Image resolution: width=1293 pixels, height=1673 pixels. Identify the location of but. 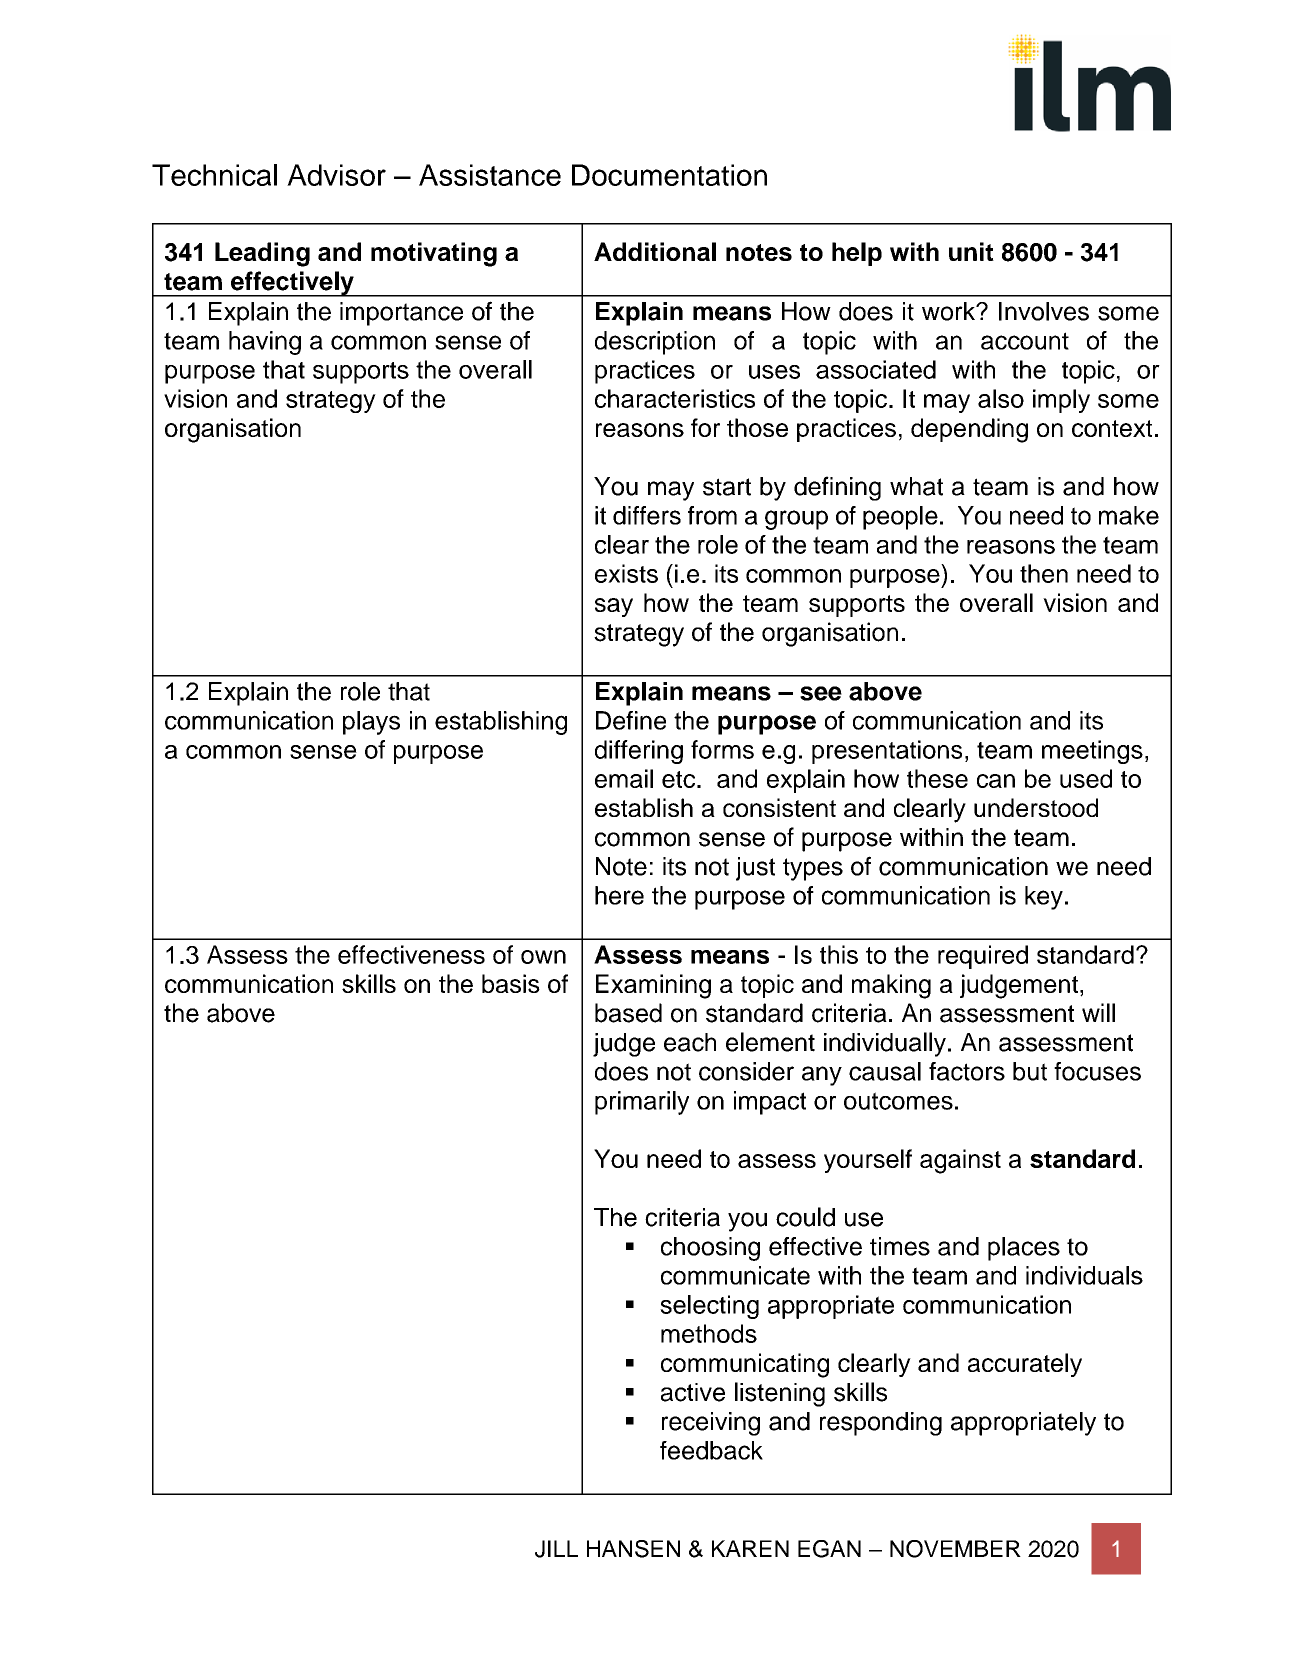
(1030, 1071).
